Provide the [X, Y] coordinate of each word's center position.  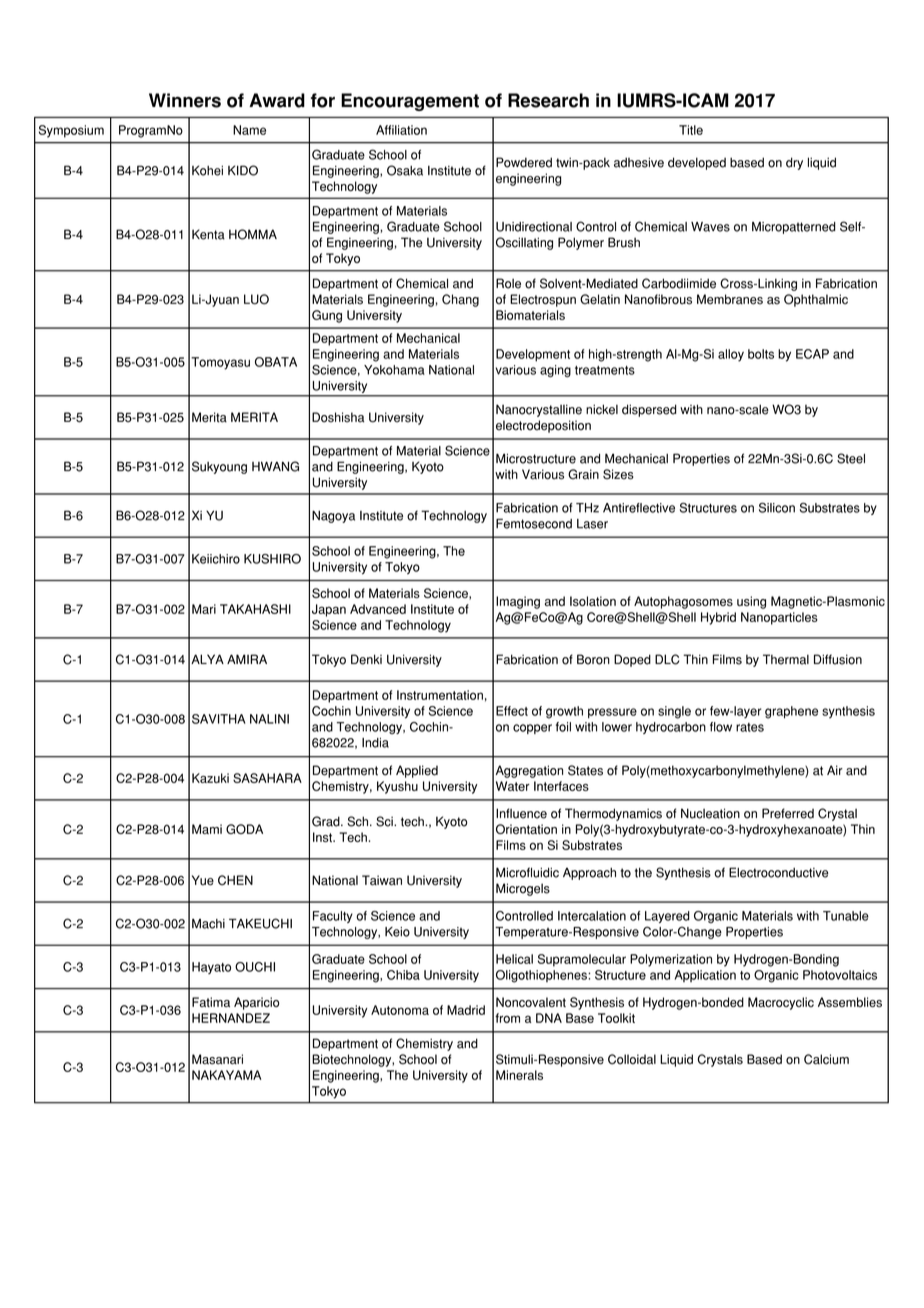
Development [533, 355]
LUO [256, 299]
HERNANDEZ [231, 1018]
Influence [521, 813]
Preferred [788, 813]
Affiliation [401, 130]
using [751, 602]
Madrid [466, 1010]
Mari [204, 609]
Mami [207, 829]
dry [794, 163]
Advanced [378, 609]
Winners [185, 100]
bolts [761, 354]
